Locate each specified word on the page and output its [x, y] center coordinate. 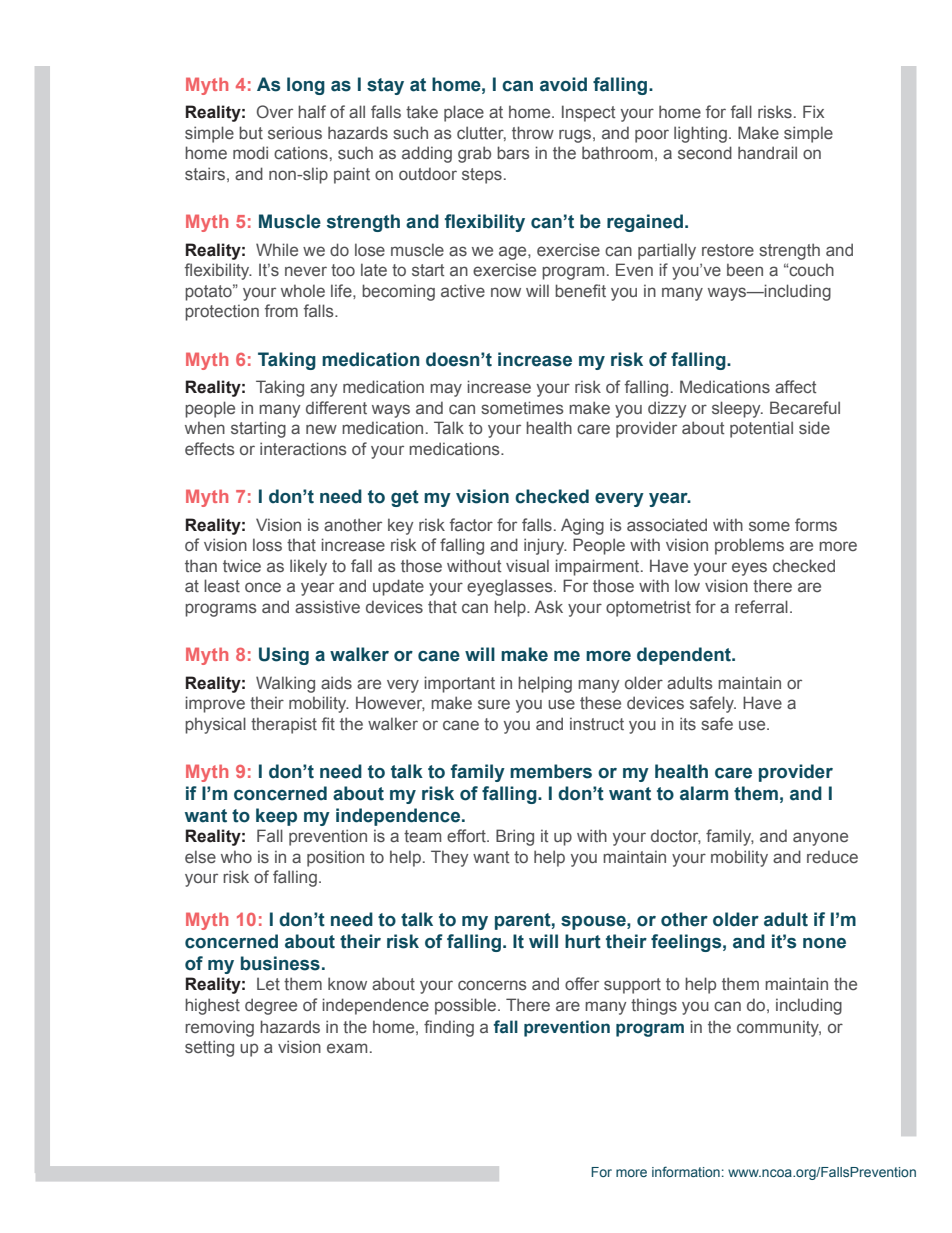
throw [533, 132]
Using [284, 656]
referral [761, 606]
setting [209, 1048]
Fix [813, 111]
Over [275, 111]
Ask [549, 606]
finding [449, 1028]
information [686, 1171]
